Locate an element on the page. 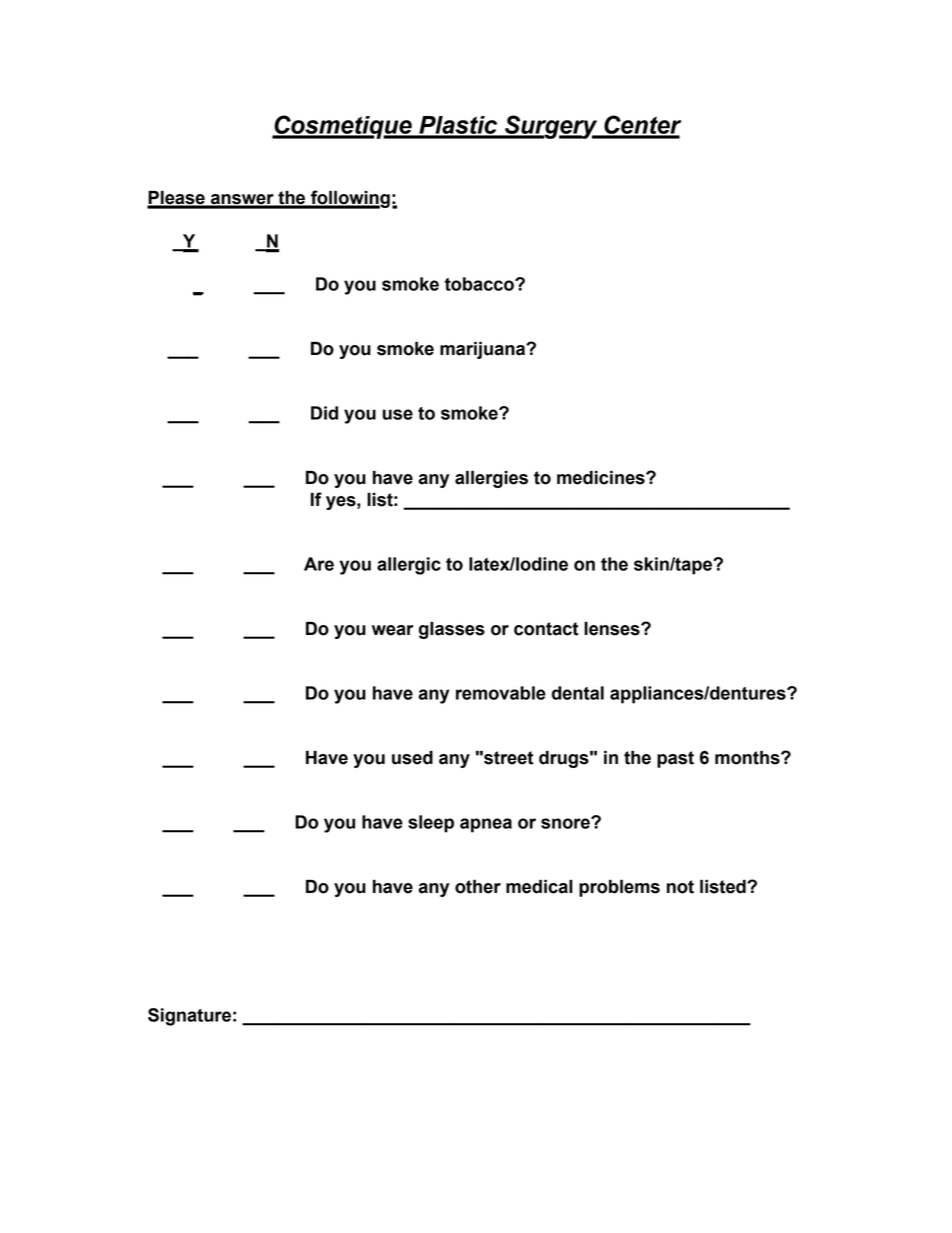 The width and height of the page is (952, 1233). wear is located at coordinates (392, 630).
